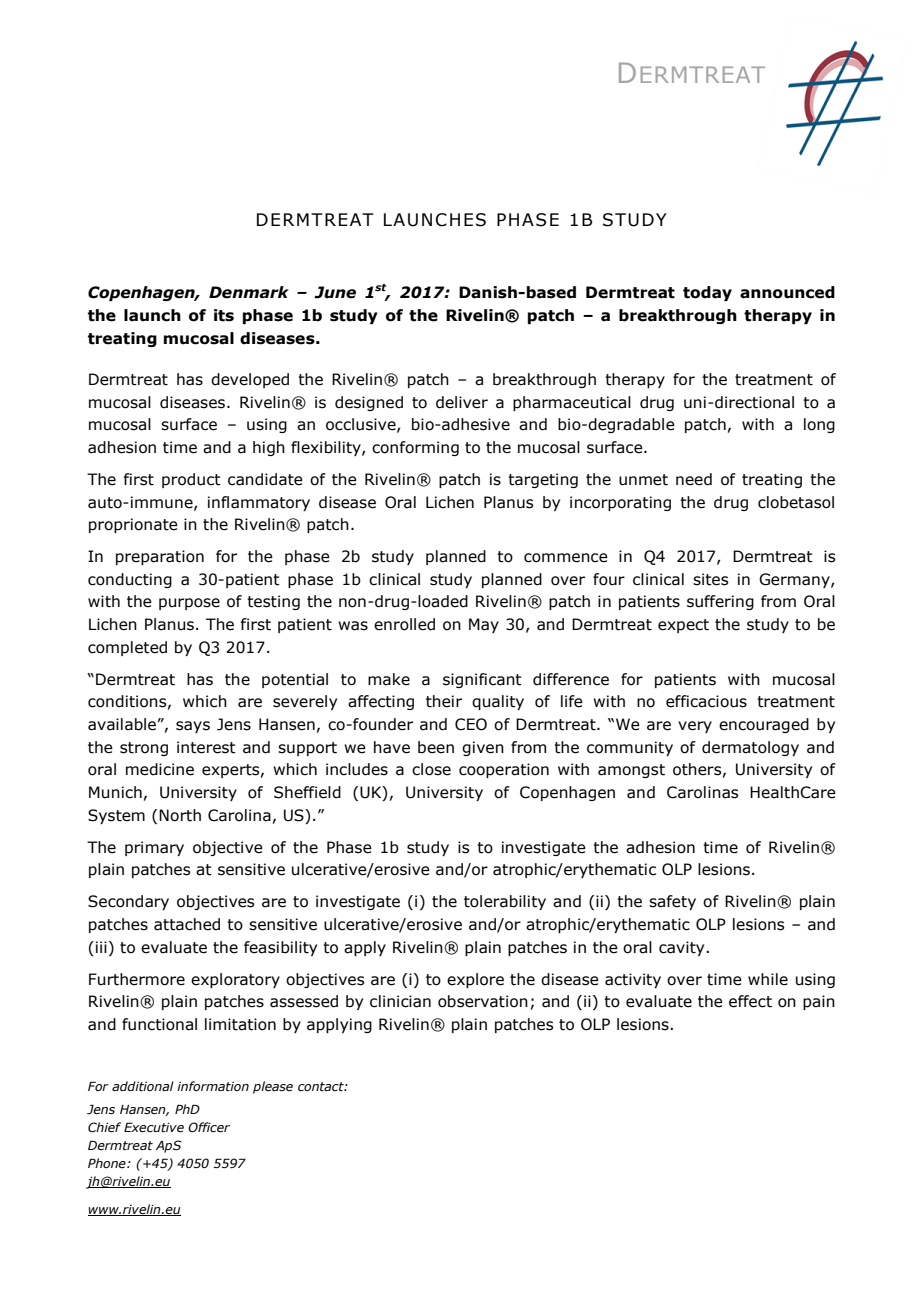 The image size is (924, 1308). Describe the element at coordinates (160, 557) in the document. I see `preparation` at that location.
